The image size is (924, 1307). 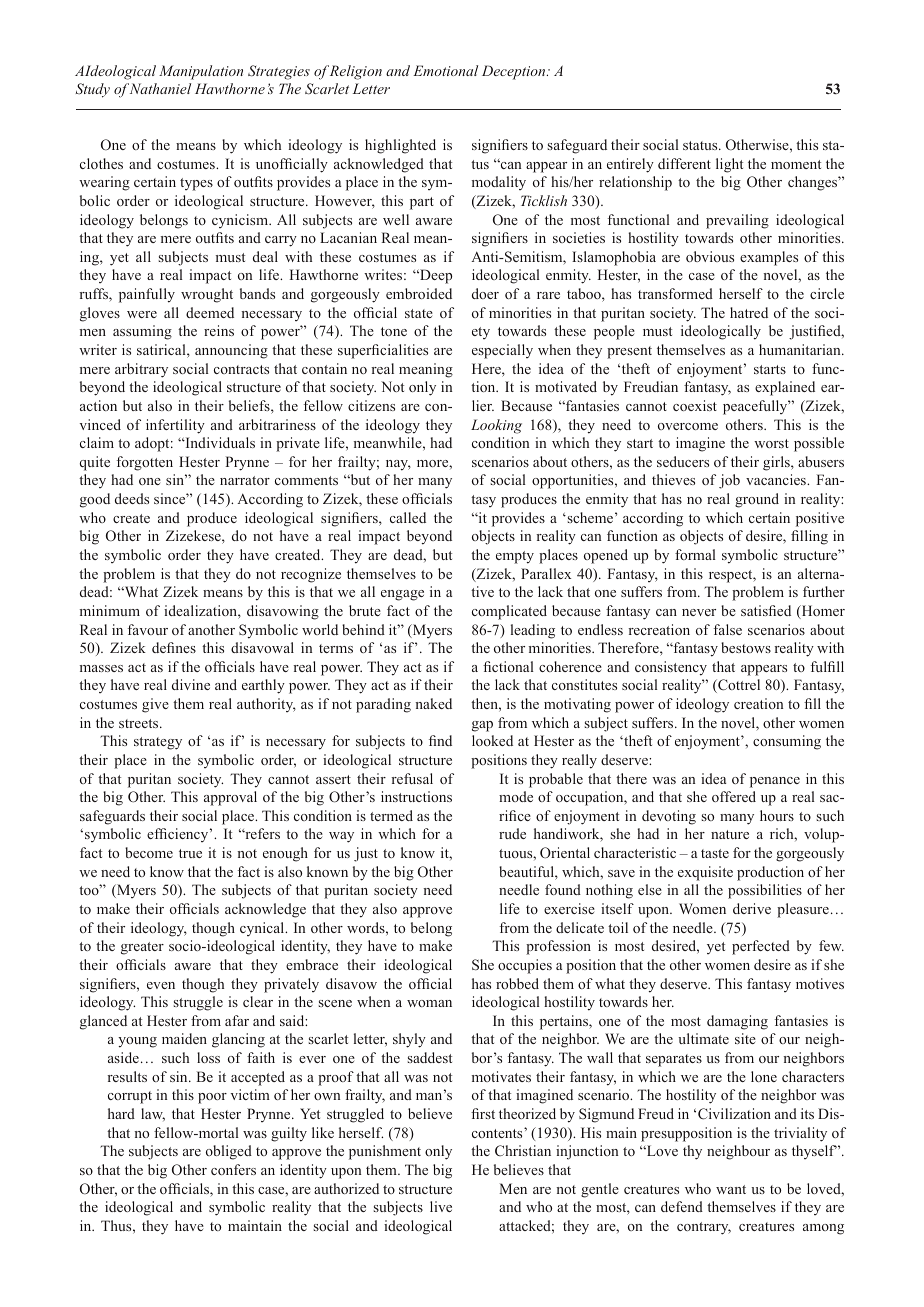 I want to click on forgotten, so click(x=145, y=463).
